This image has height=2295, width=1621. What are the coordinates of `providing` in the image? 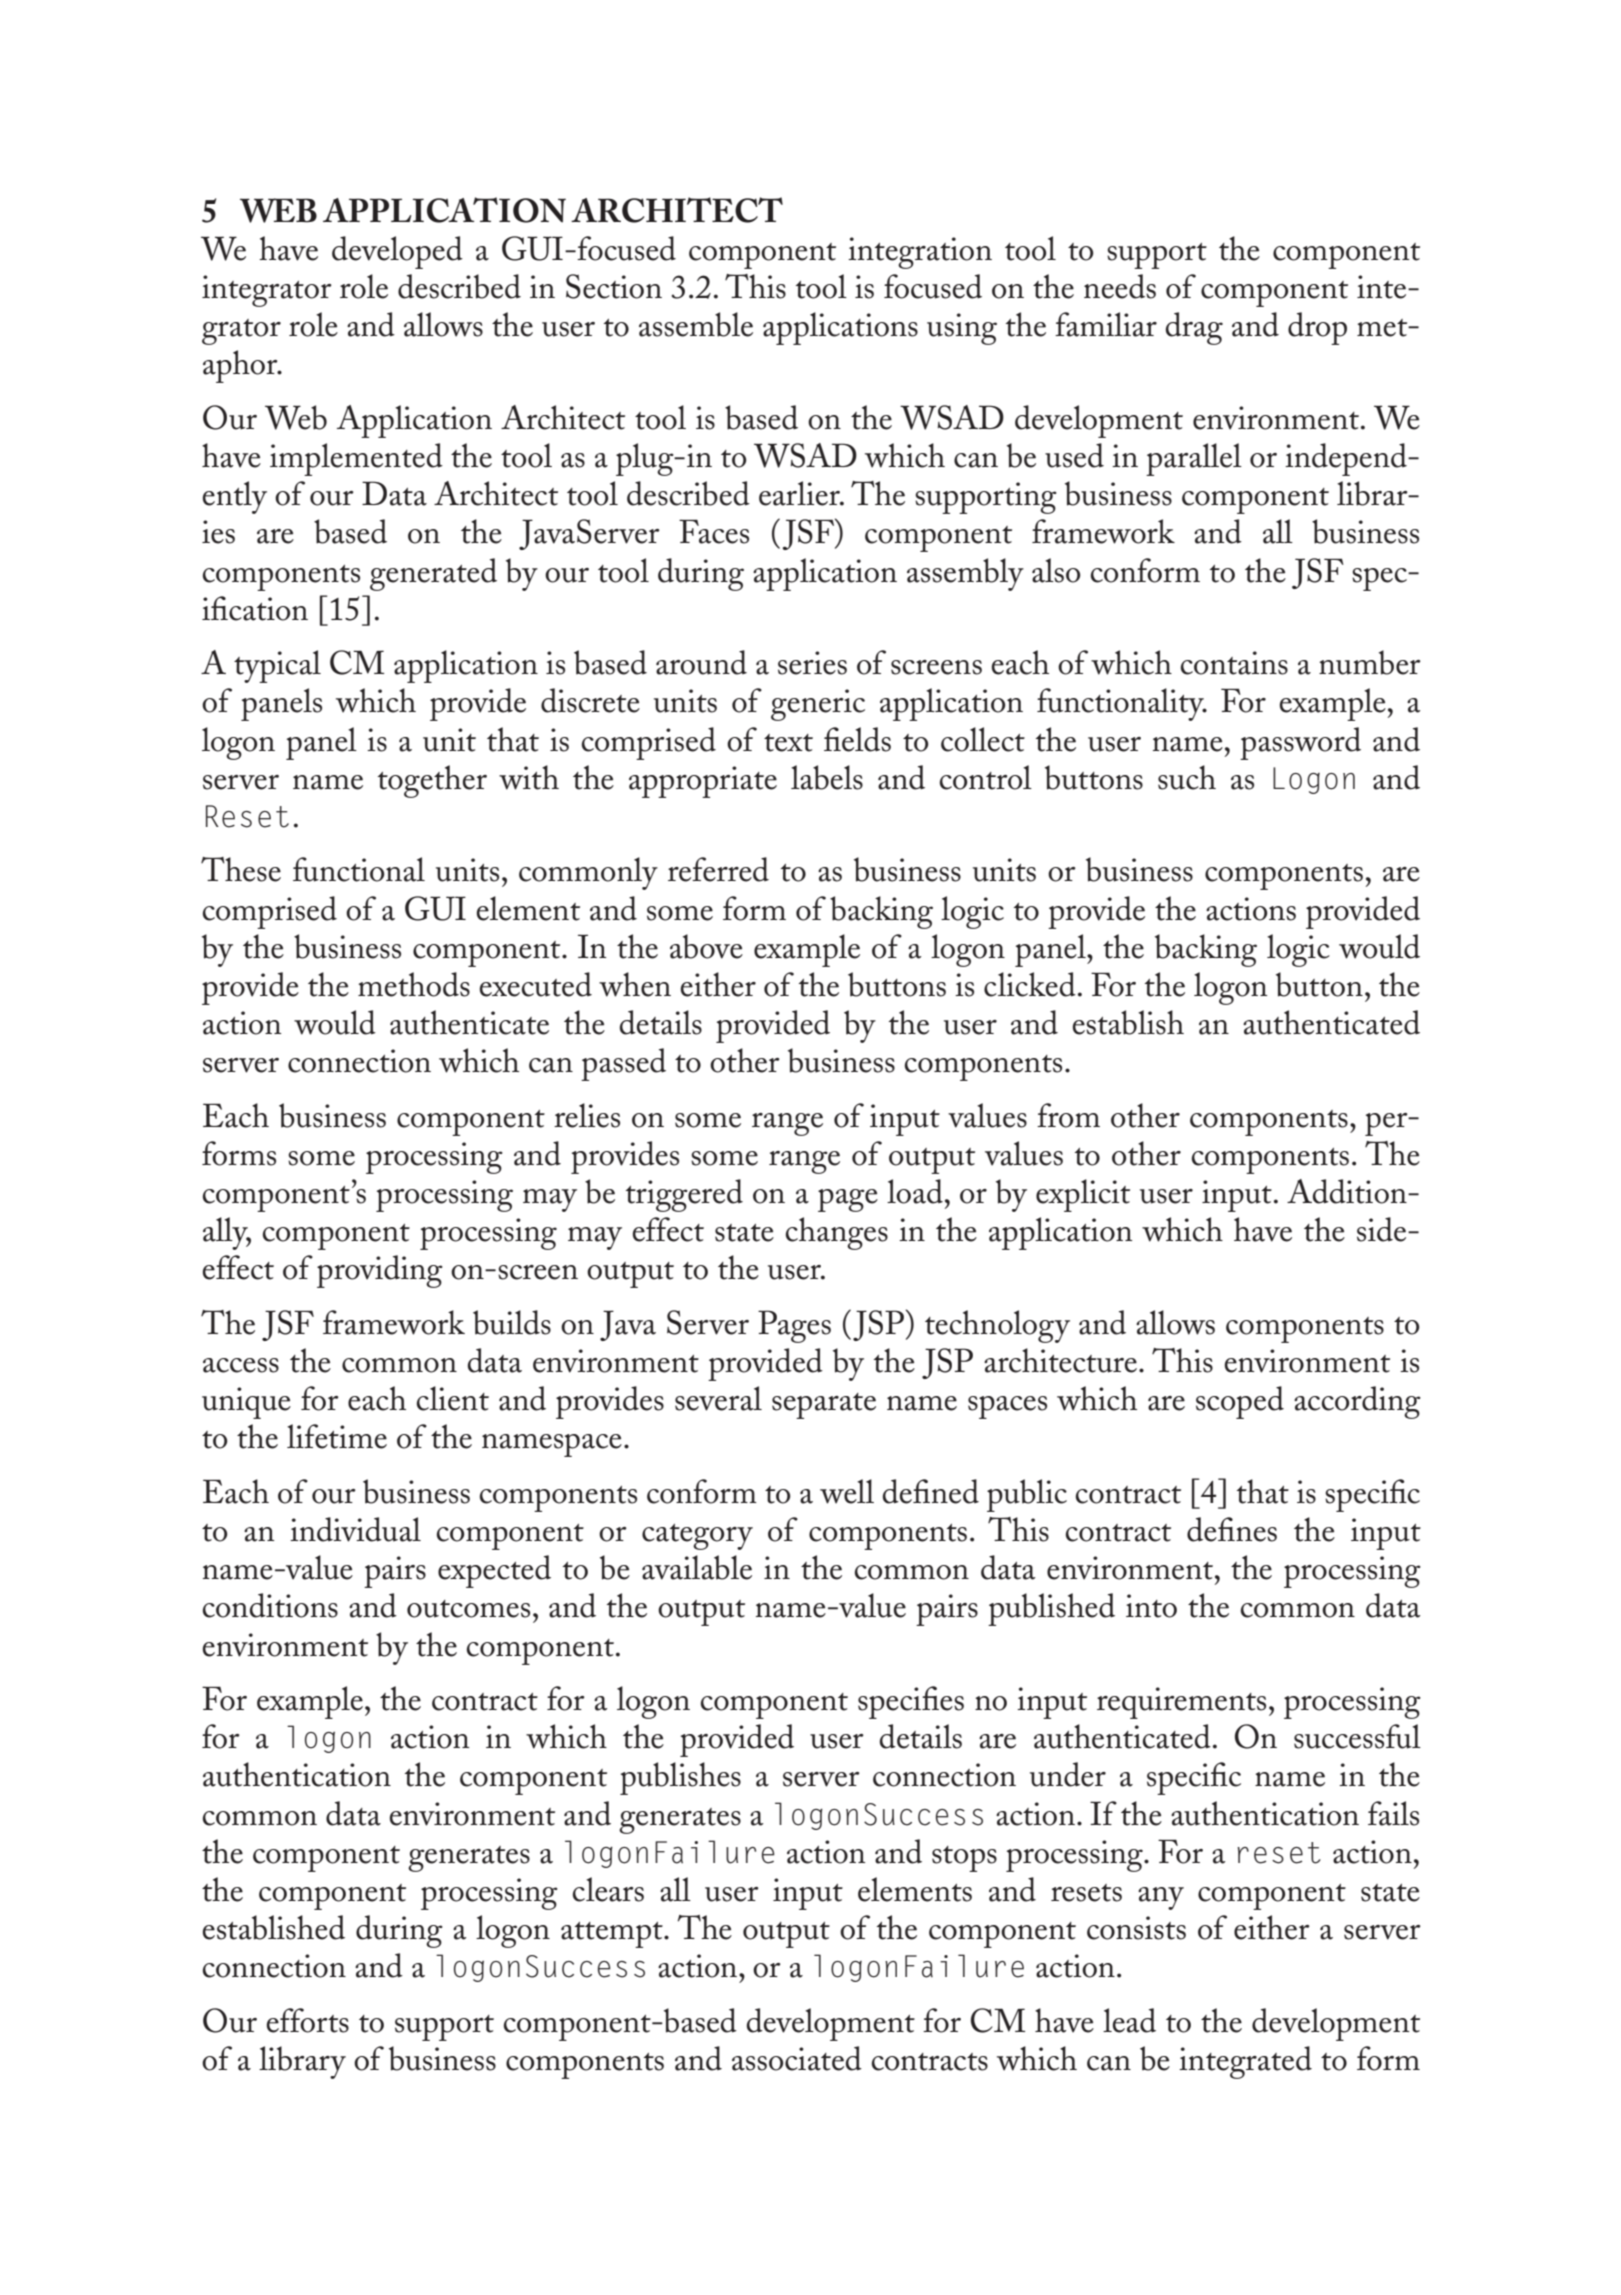 It's located at (380, 1271).
